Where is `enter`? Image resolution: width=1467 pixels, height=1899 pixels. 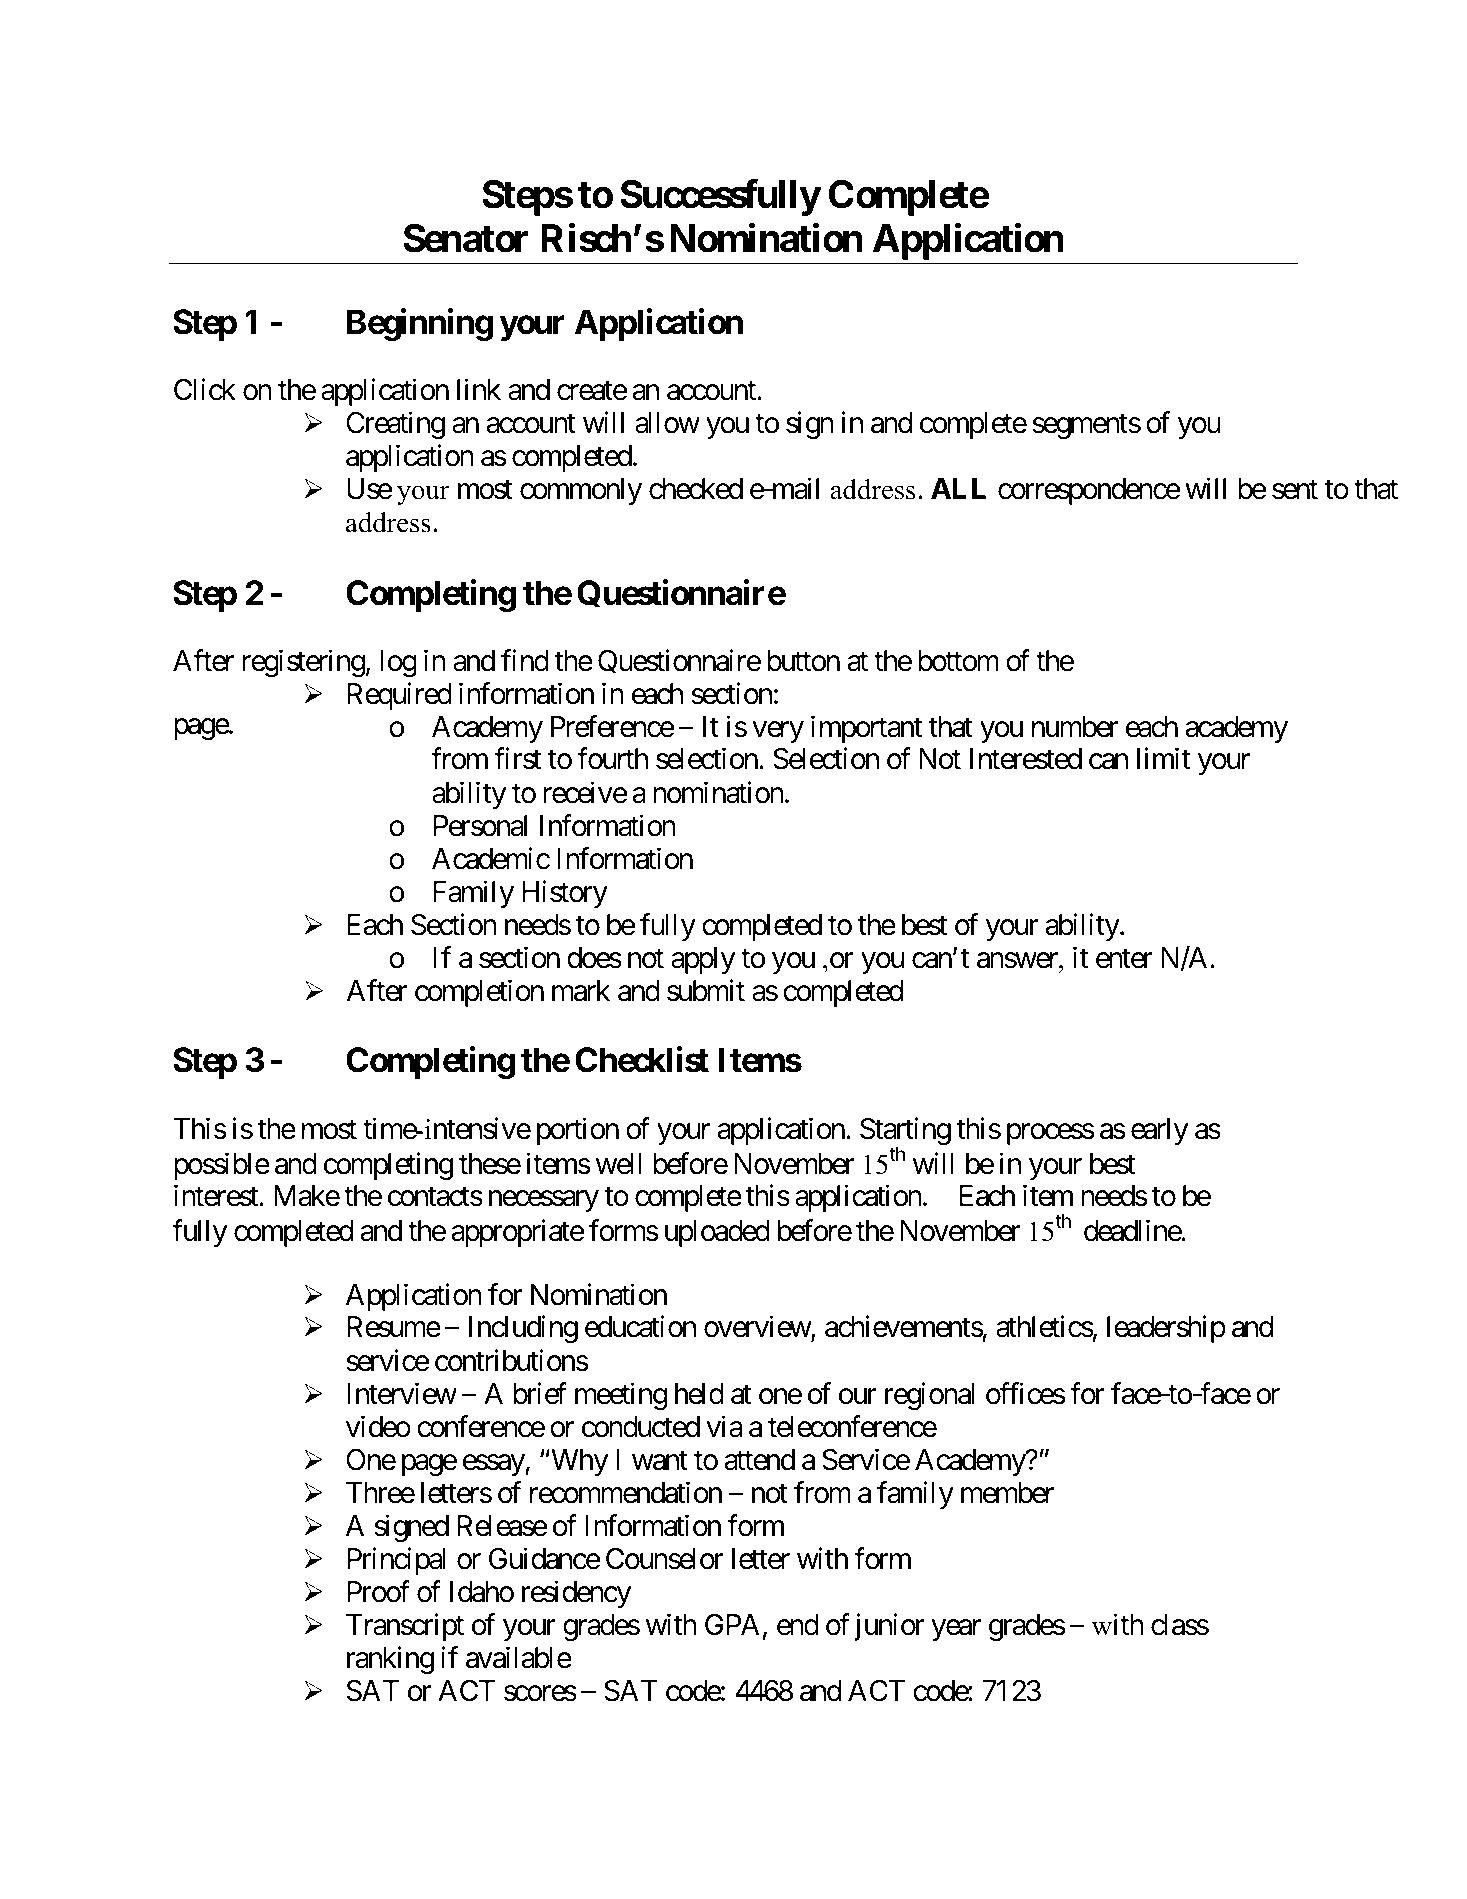 enter is located at coordinates (1124, 959).
